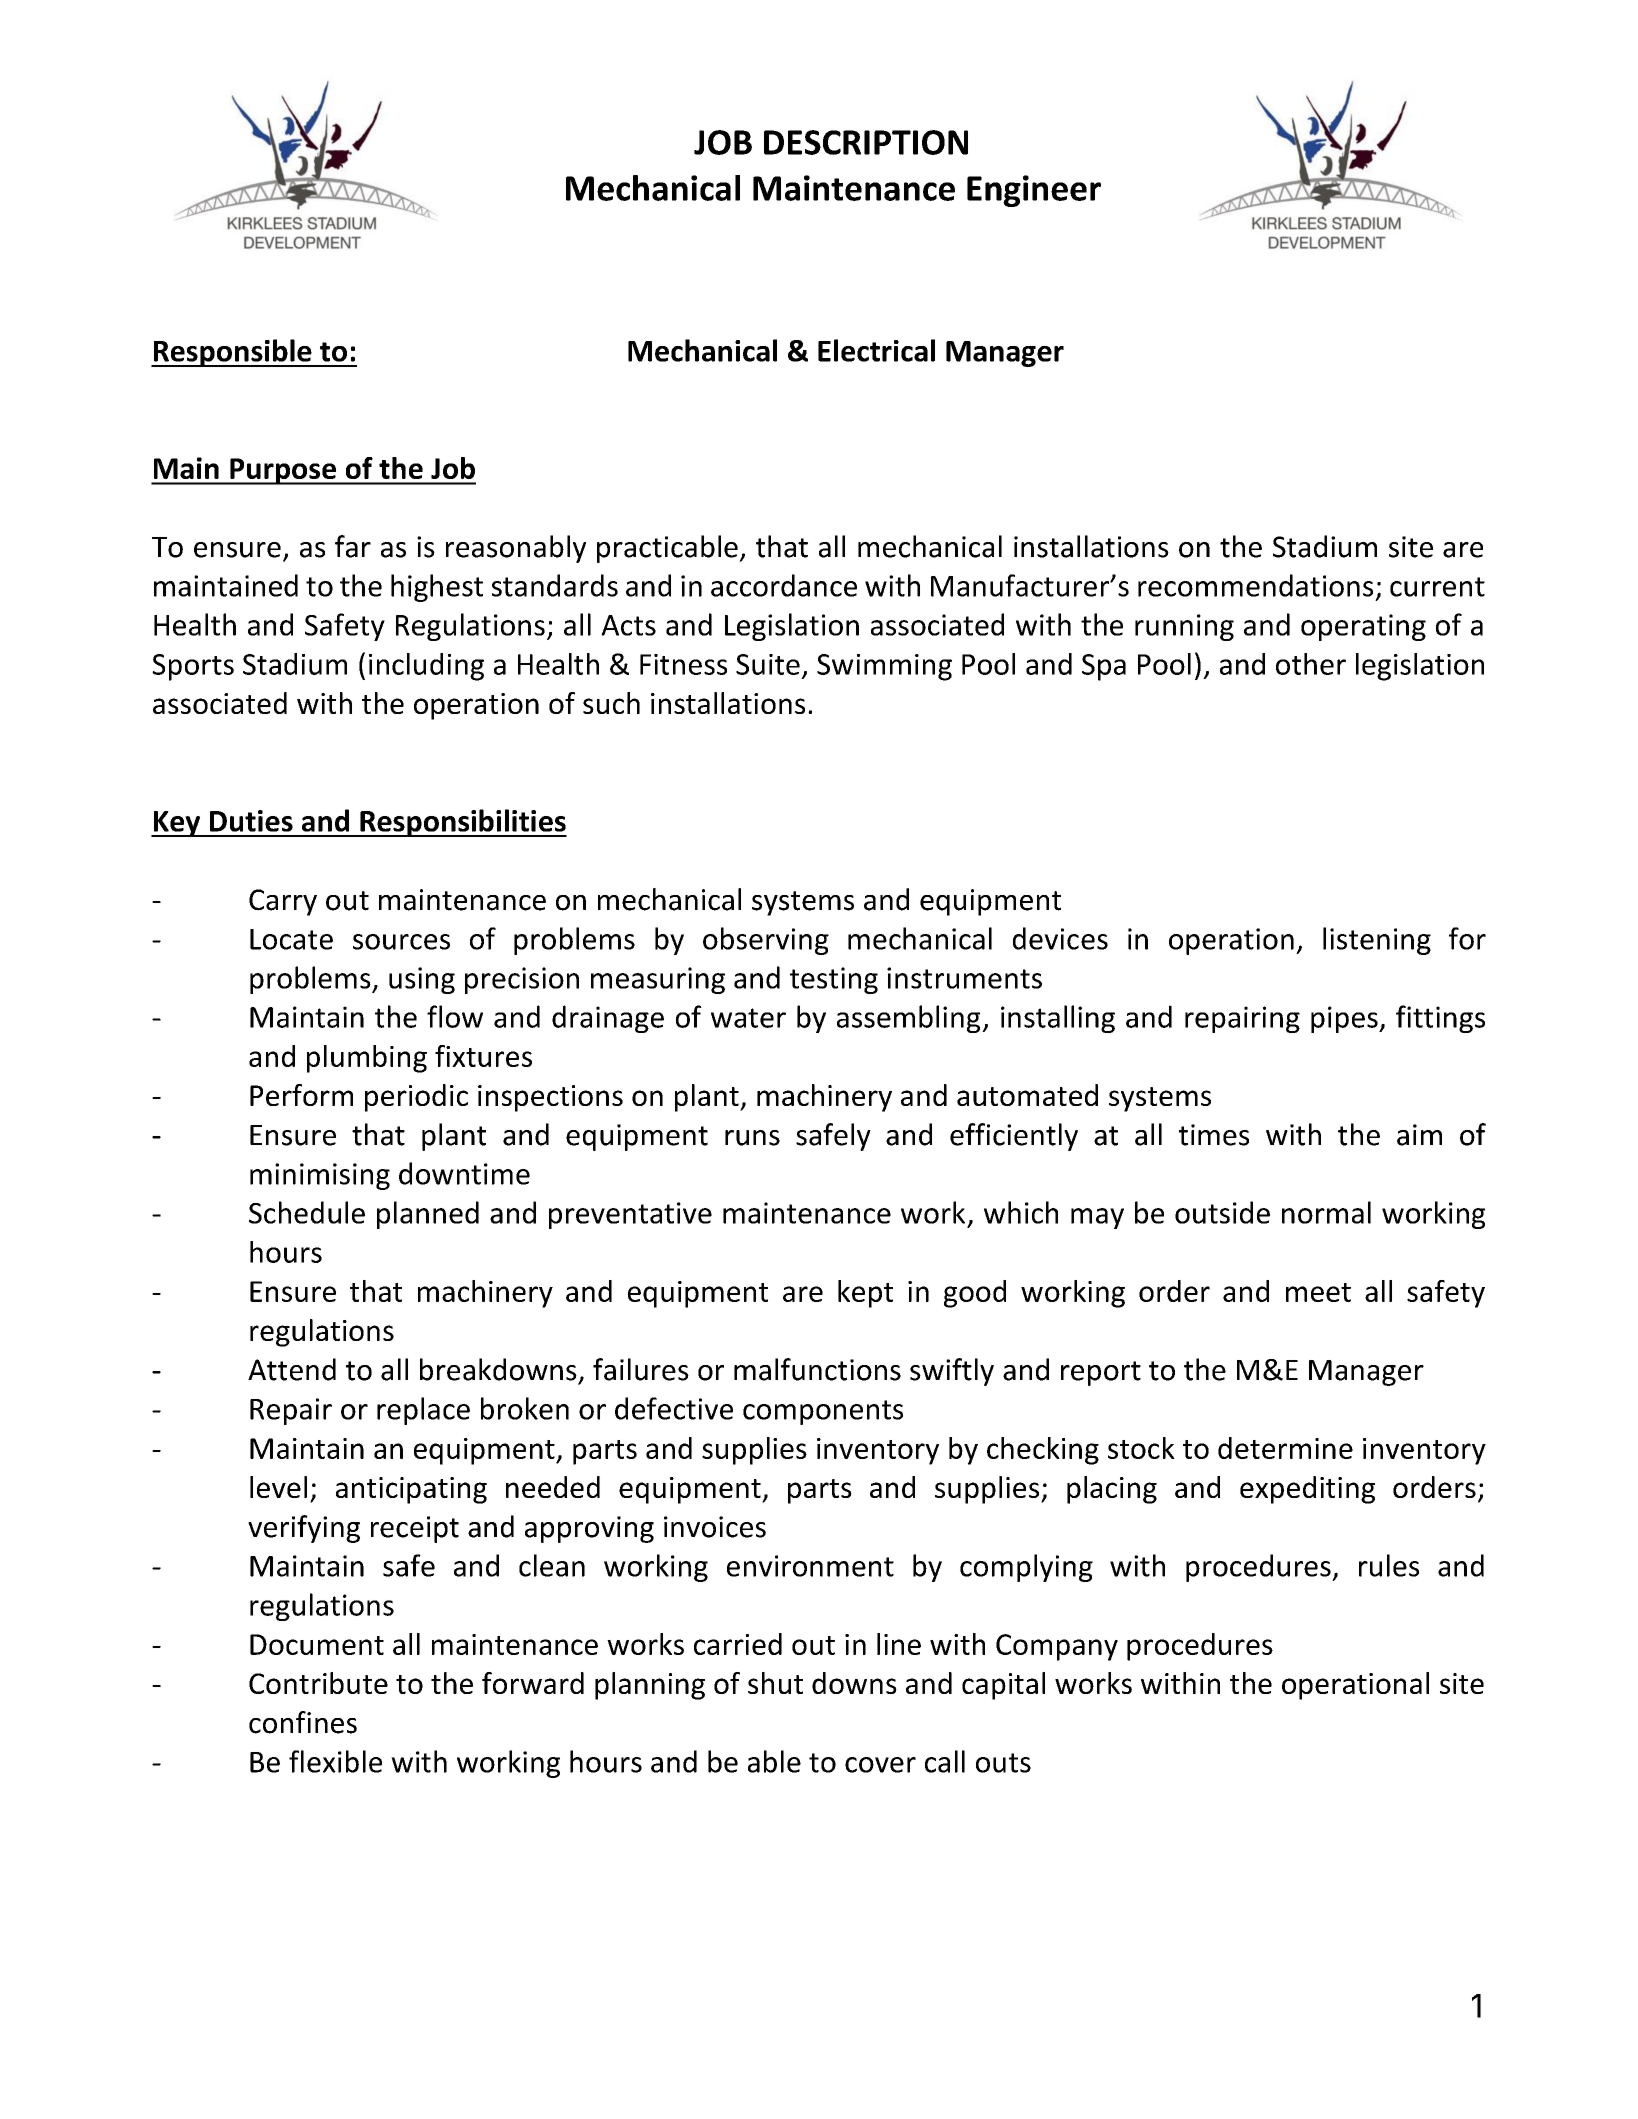 The height and width of the screenshot is (2119, 1638). What do you see at coordinates (866, 142) in the screenshot?
I see `DESCRIPTION` at bounding box center [866, 142].
